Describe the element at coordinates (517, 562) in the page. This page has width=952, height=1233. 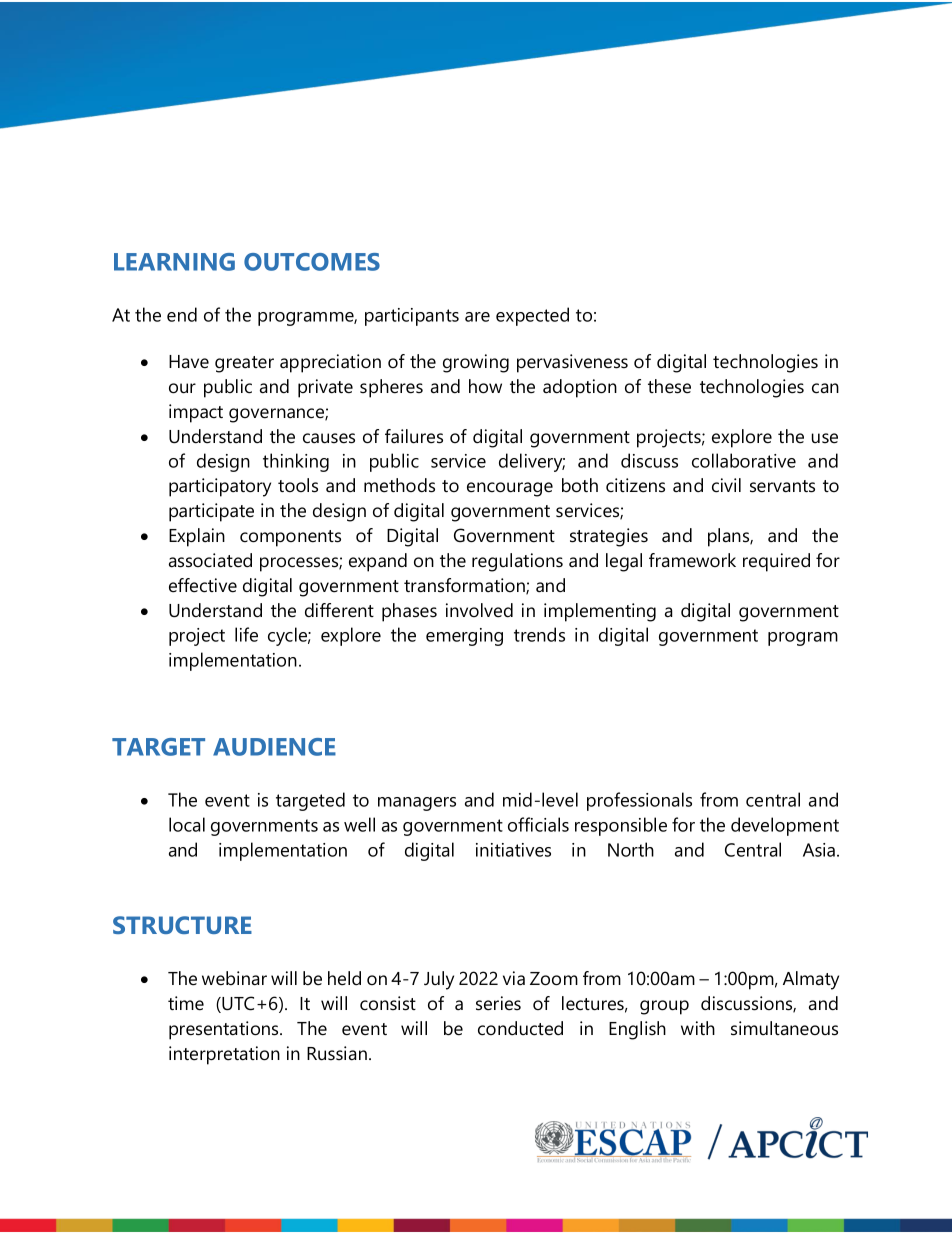
I see `regulations` at that location.
